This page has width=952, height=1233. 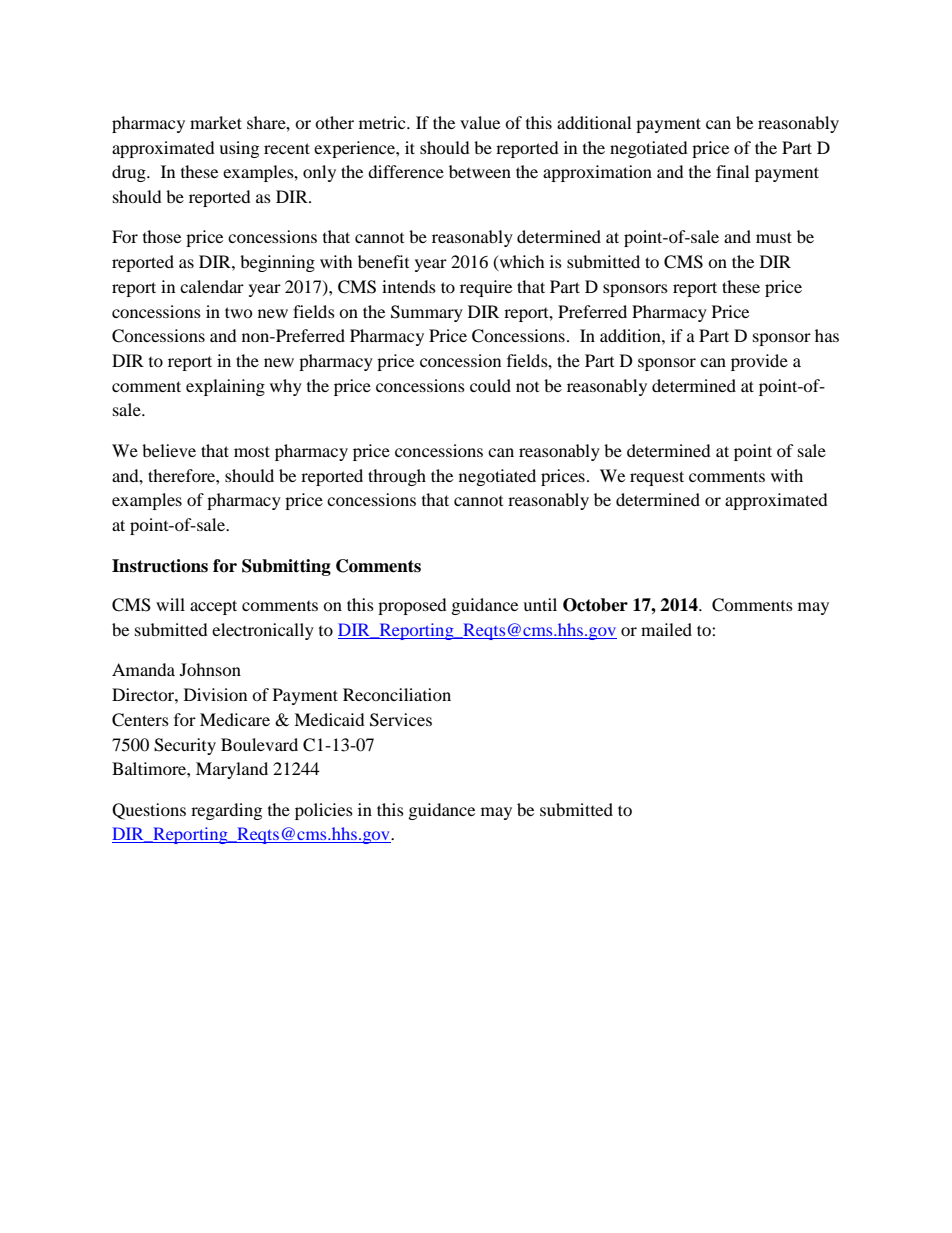 I want to click on value, so click(x=480, y=122).
